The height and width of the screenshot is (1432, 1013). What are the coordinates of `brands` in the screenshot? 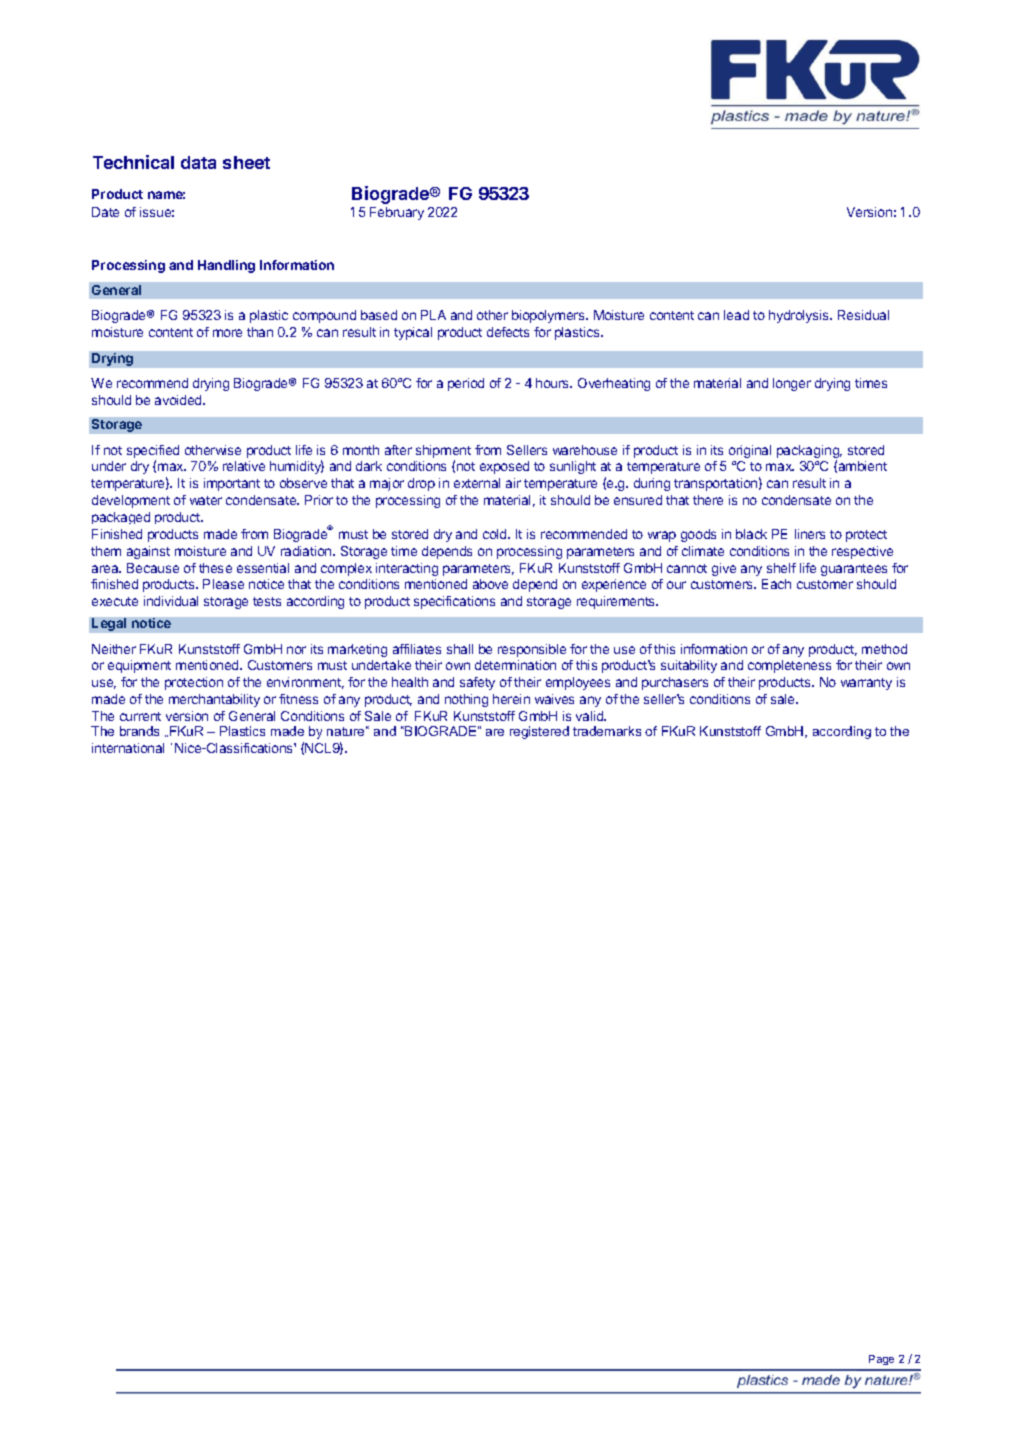 It's located at (139, 731).
